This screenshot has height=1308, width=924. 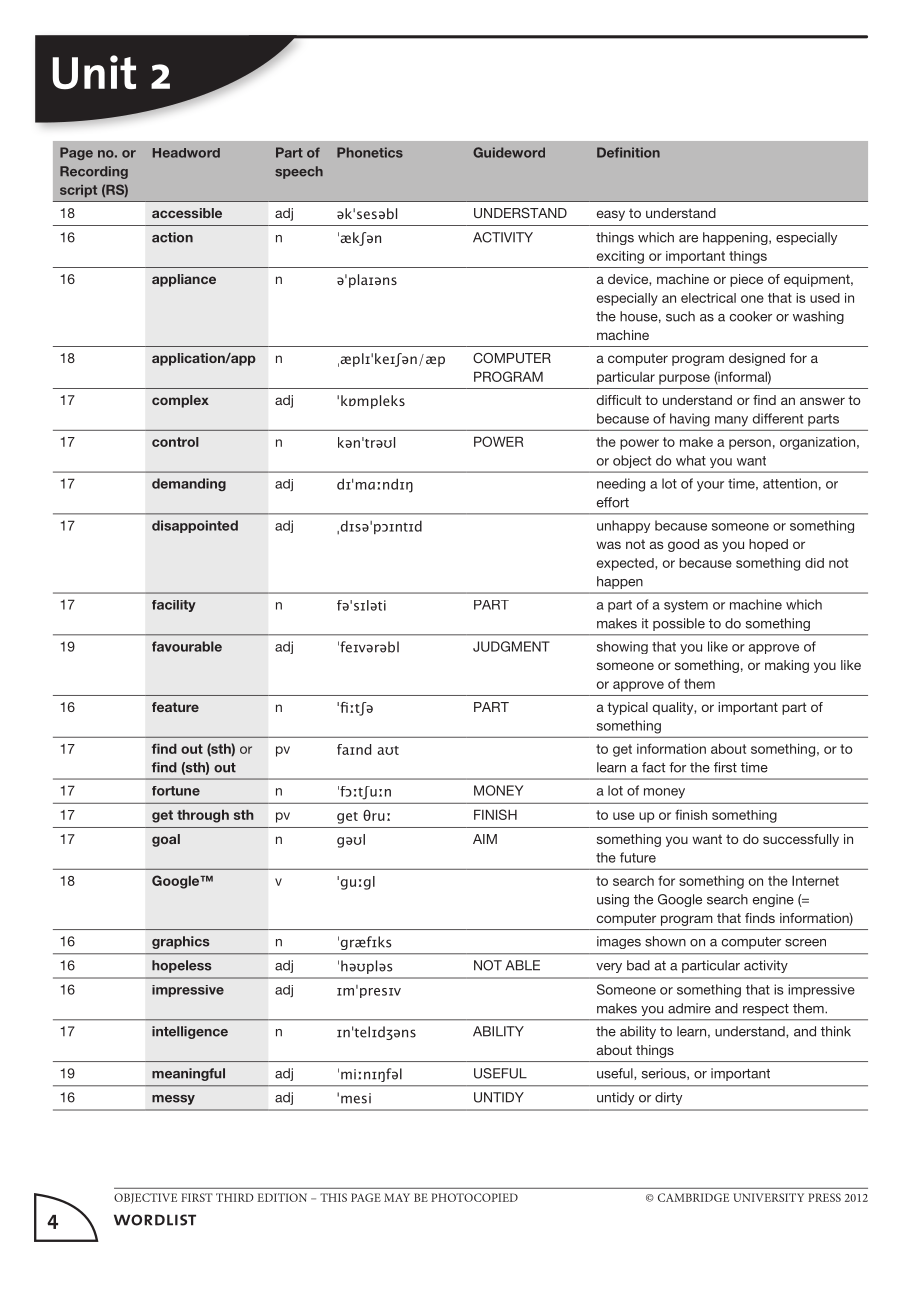 I want to click on UNIVERSITY, so click(x=768, y=1197).
